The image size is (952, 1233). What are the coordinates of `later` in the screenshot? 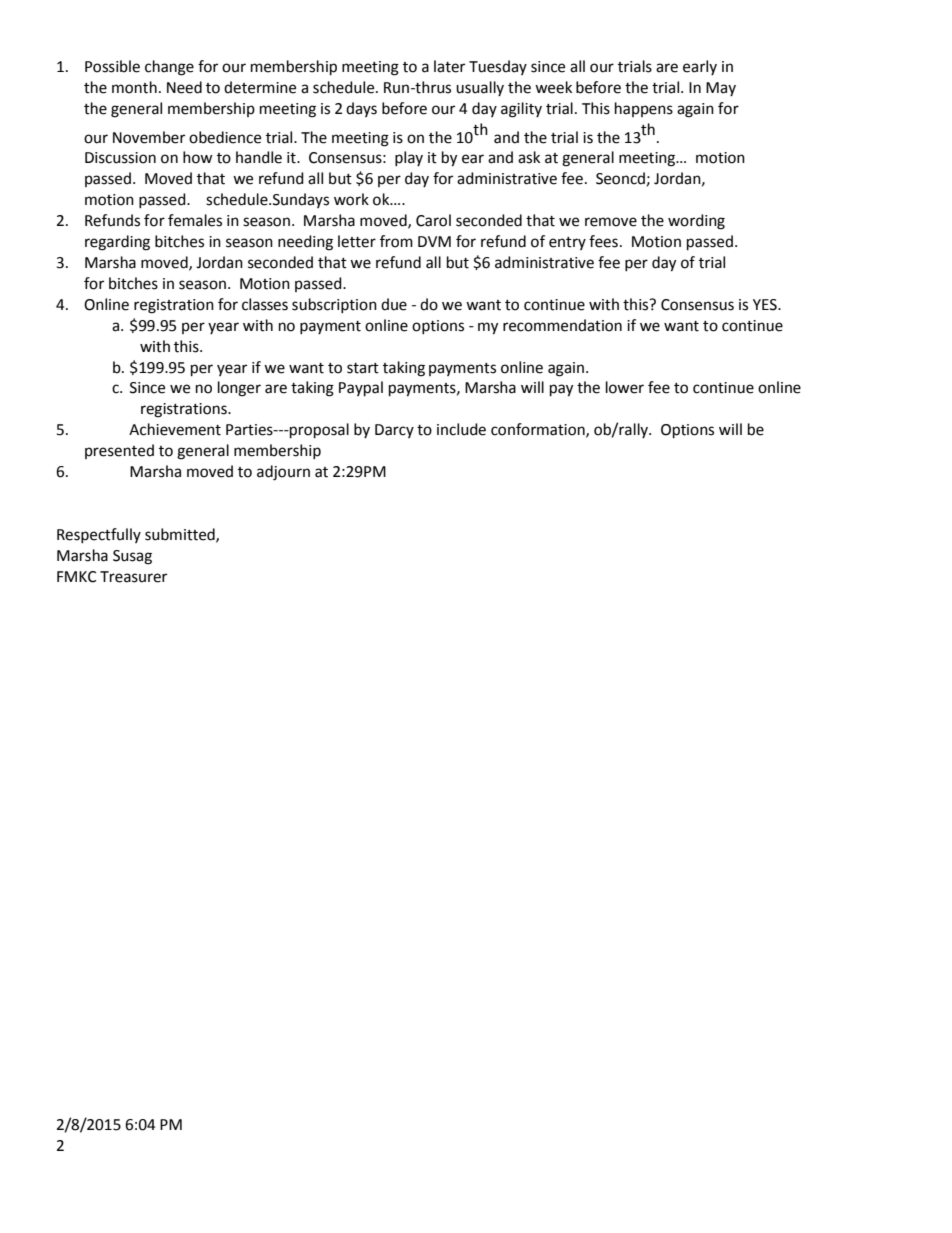 It's located at (449, 66).
